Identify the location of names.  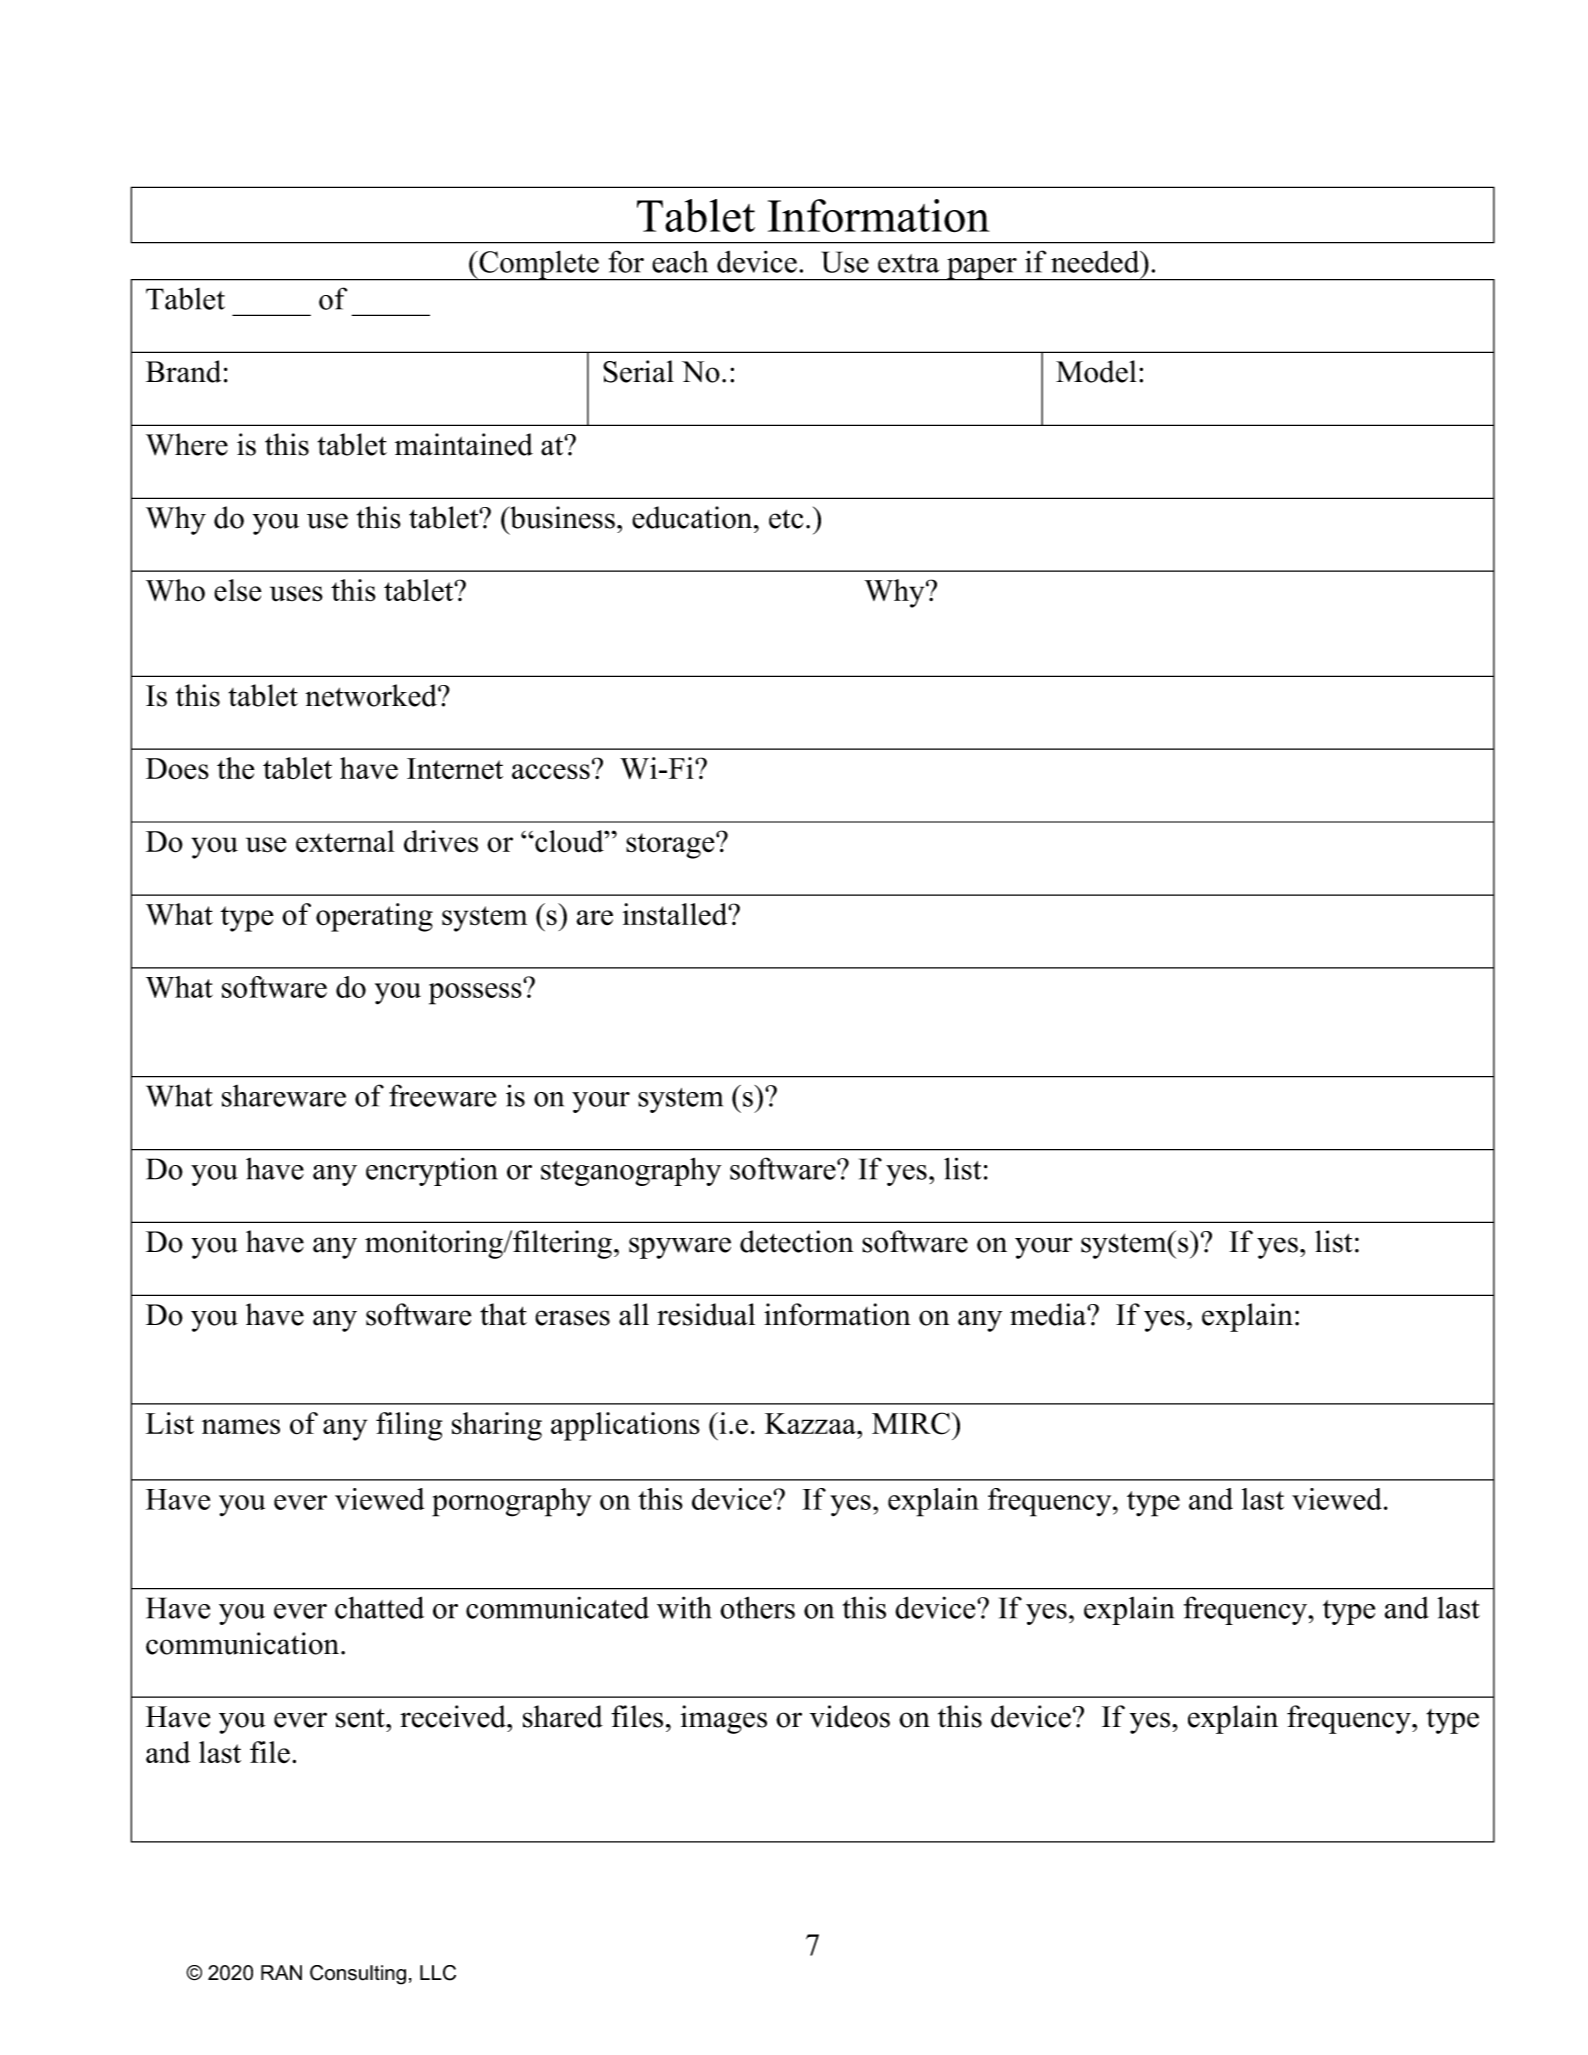
(241, 1427).
